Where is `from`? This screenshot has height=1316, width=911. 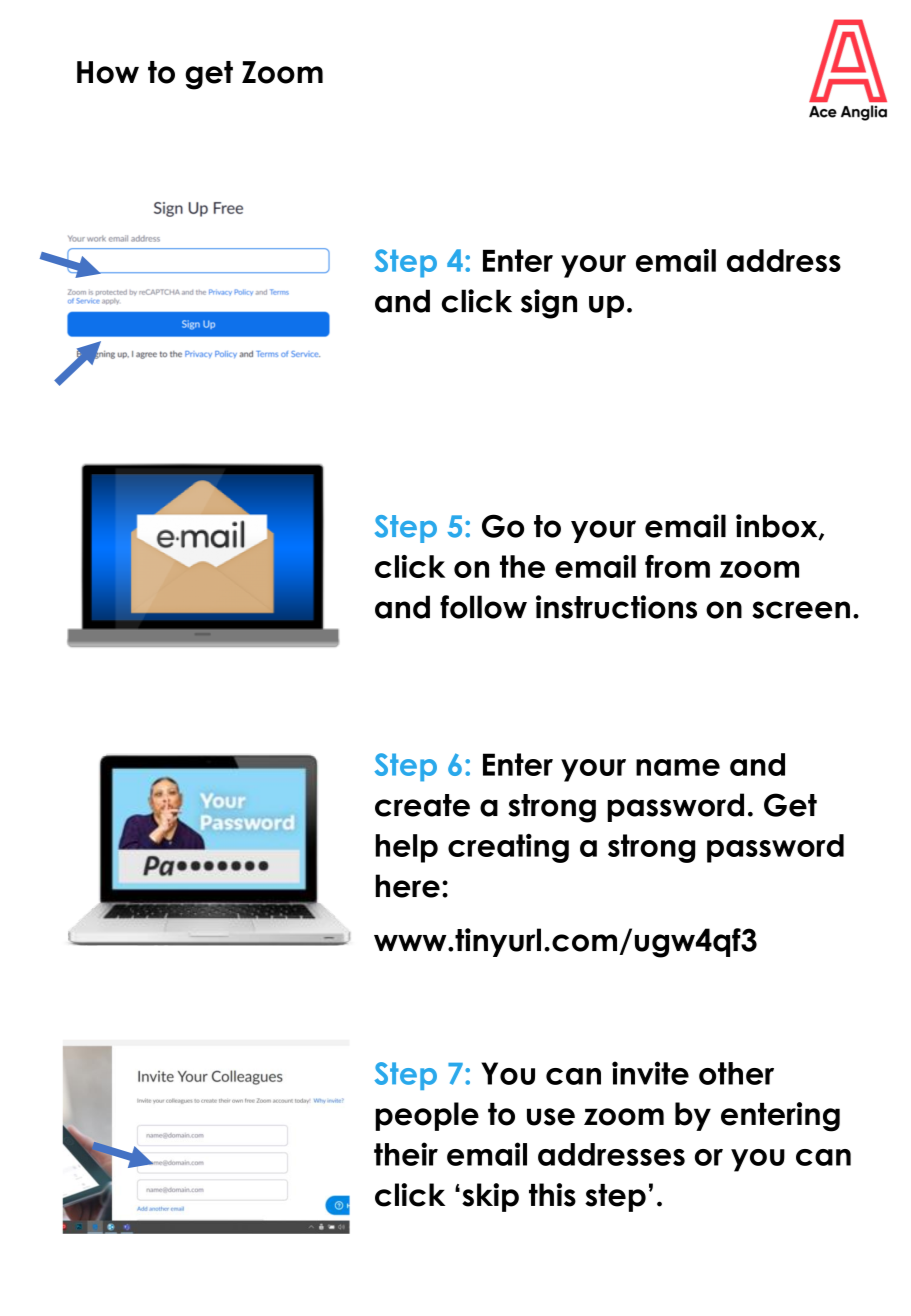
from is located at coordinates (677, 566).
